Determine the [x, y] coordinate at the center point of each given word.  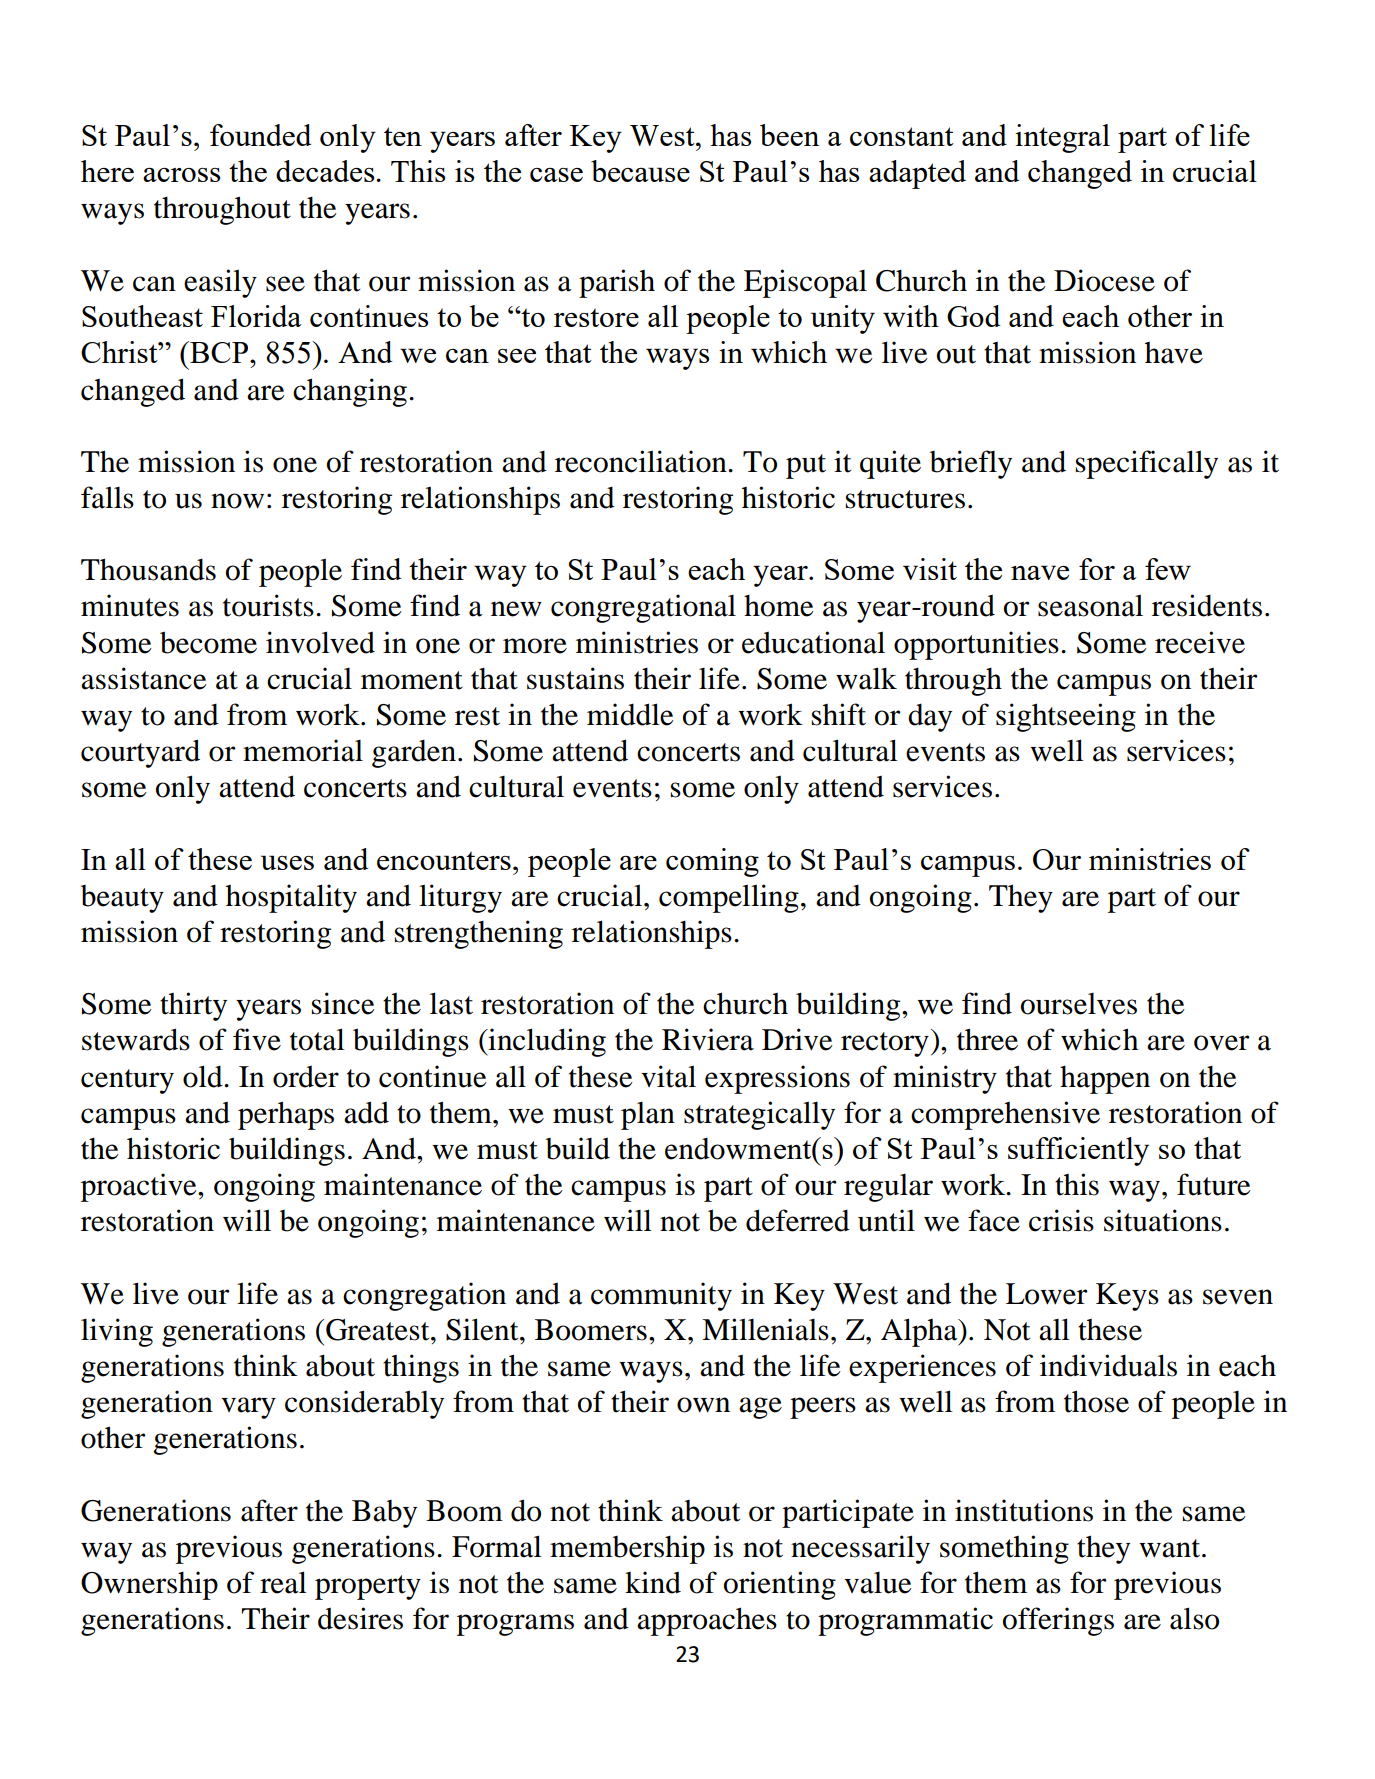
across [181, 175]
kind [653, 1582]
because [640, 171]
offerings [1058, 1621]
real [283, 1582]
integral [1062, 138]
